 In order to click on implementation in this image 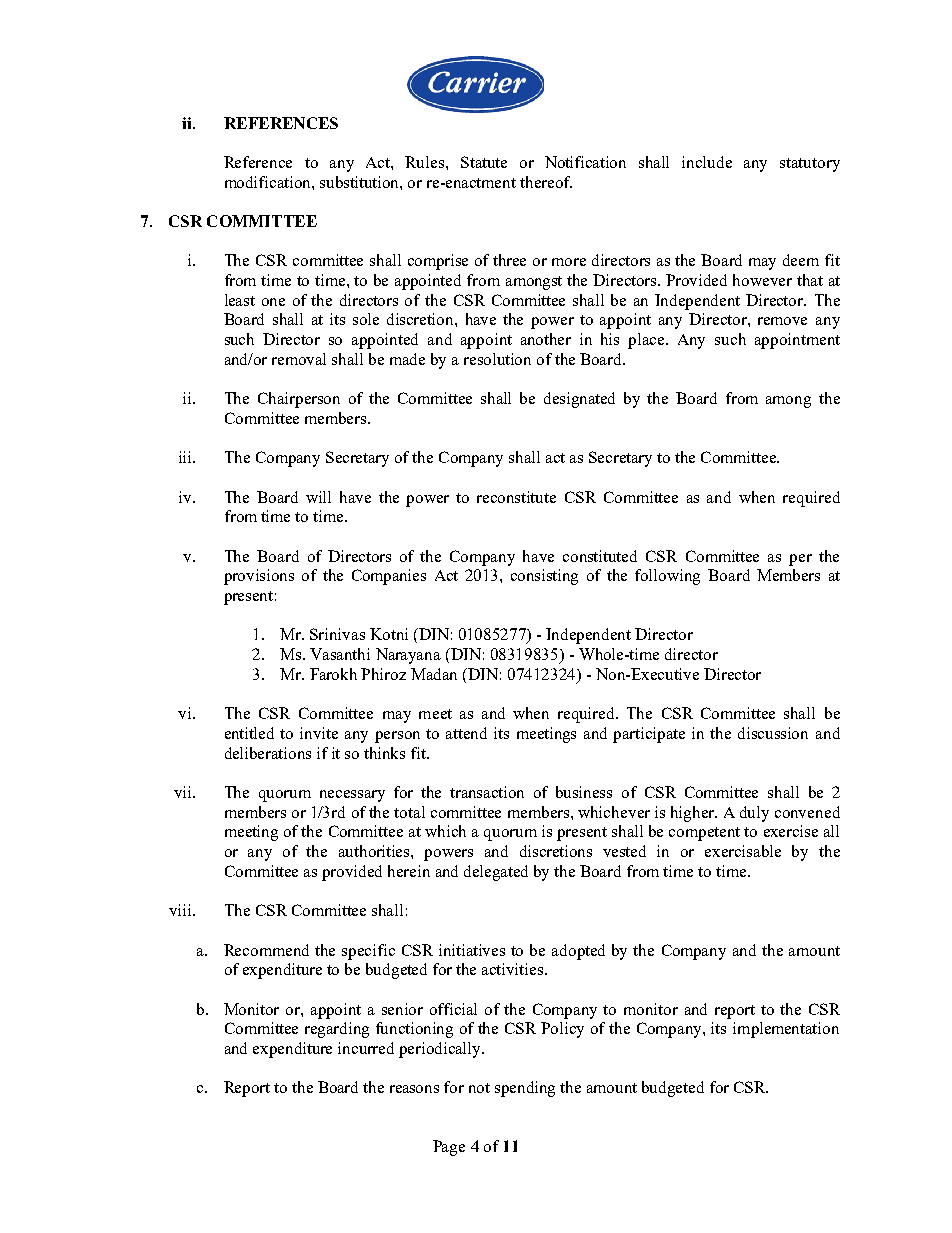, I will do `click(786, 1030)`.
